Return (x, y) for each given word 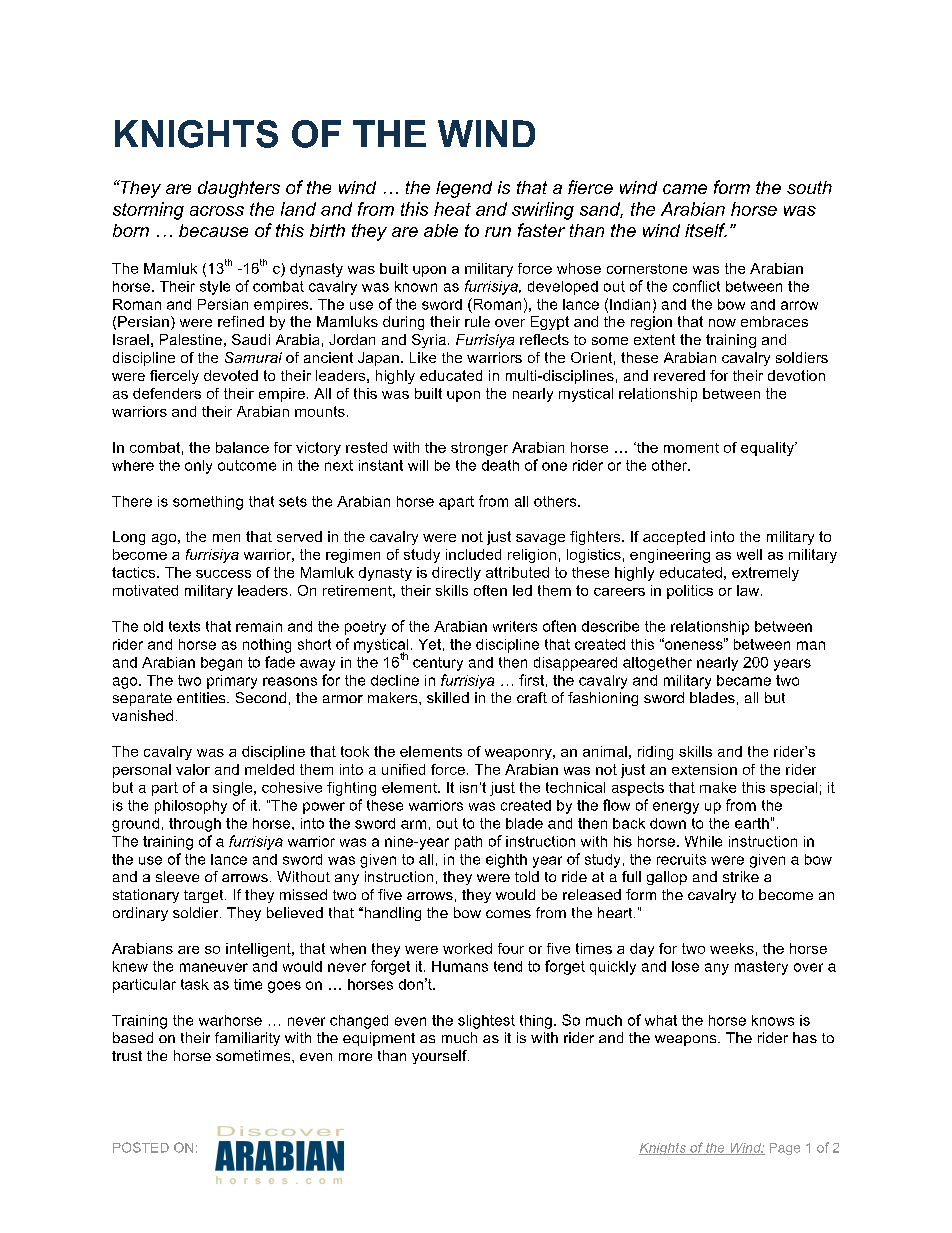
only (198, 467)
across (217, 211)
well (749, 554)
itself (706, 230)
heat (452, 209)
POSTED (141, 1147)
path (468, 843)
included (473, 554)
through (195, 825)
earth (752, 823)
